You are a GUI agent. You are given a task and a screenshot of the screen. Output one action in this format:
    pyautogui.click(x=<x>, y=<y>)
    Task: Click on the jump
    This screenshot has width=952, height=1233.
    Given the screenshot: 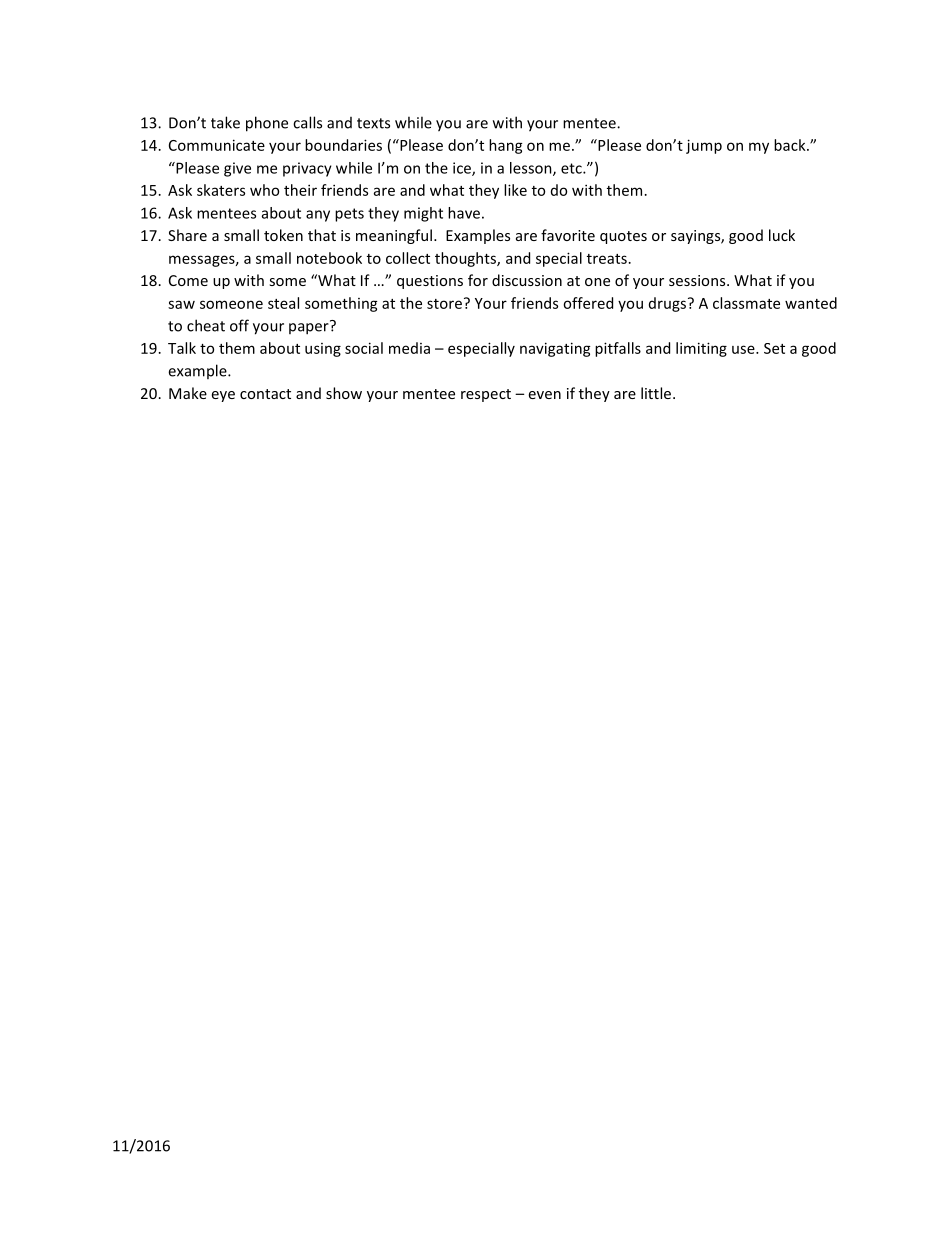 What is the action you would take?
    pyautogui.click(x=704, y=146)
